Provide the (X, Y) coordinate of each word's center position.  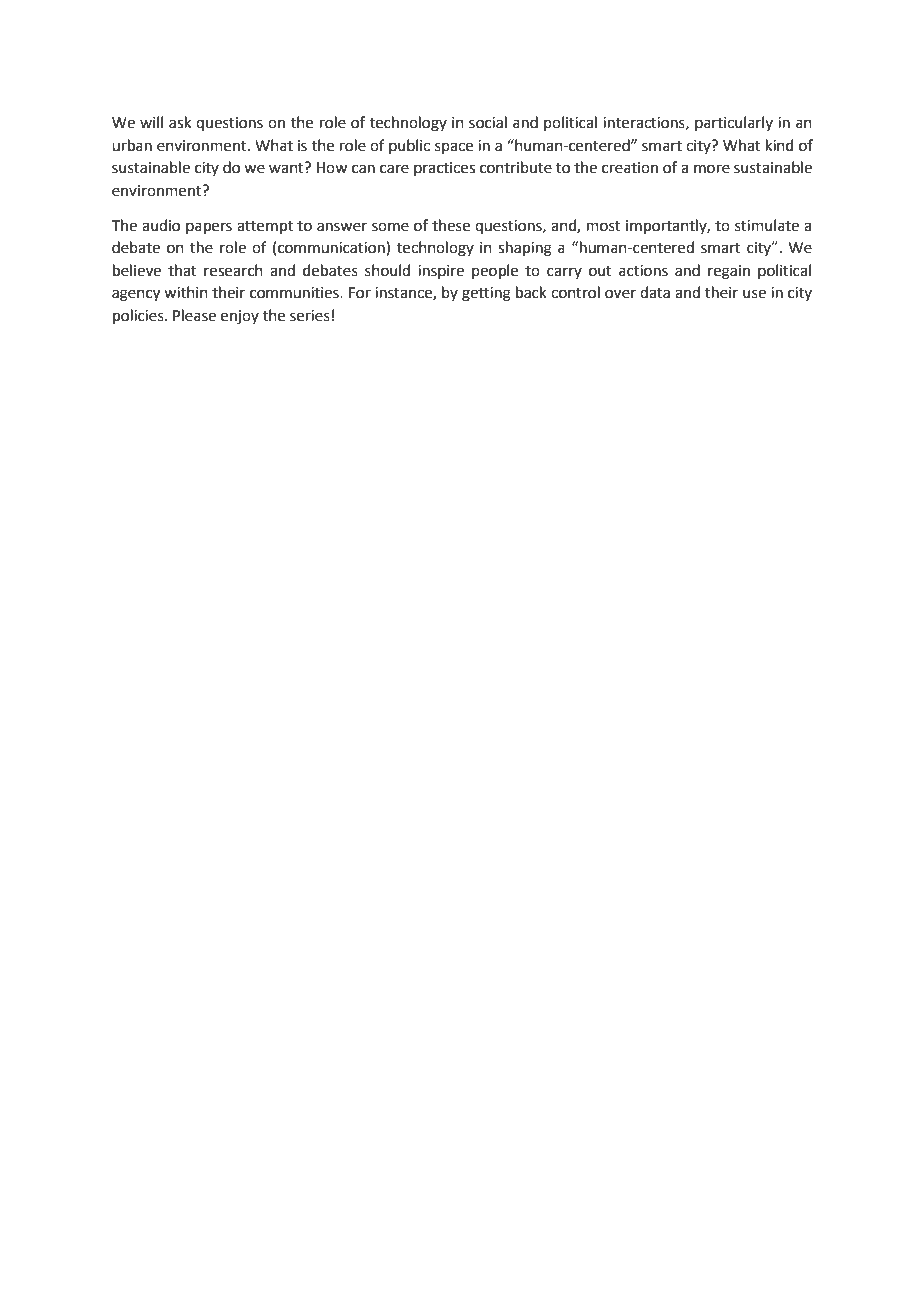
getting (486, 294)
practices (444, 169)
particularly (734, 123)
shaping (525, 249)
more (712, 169)
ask (180, 122)
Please (194, 315)
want (287, 168)
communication (332, 248)
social (488, 122)
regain (729, 272)
